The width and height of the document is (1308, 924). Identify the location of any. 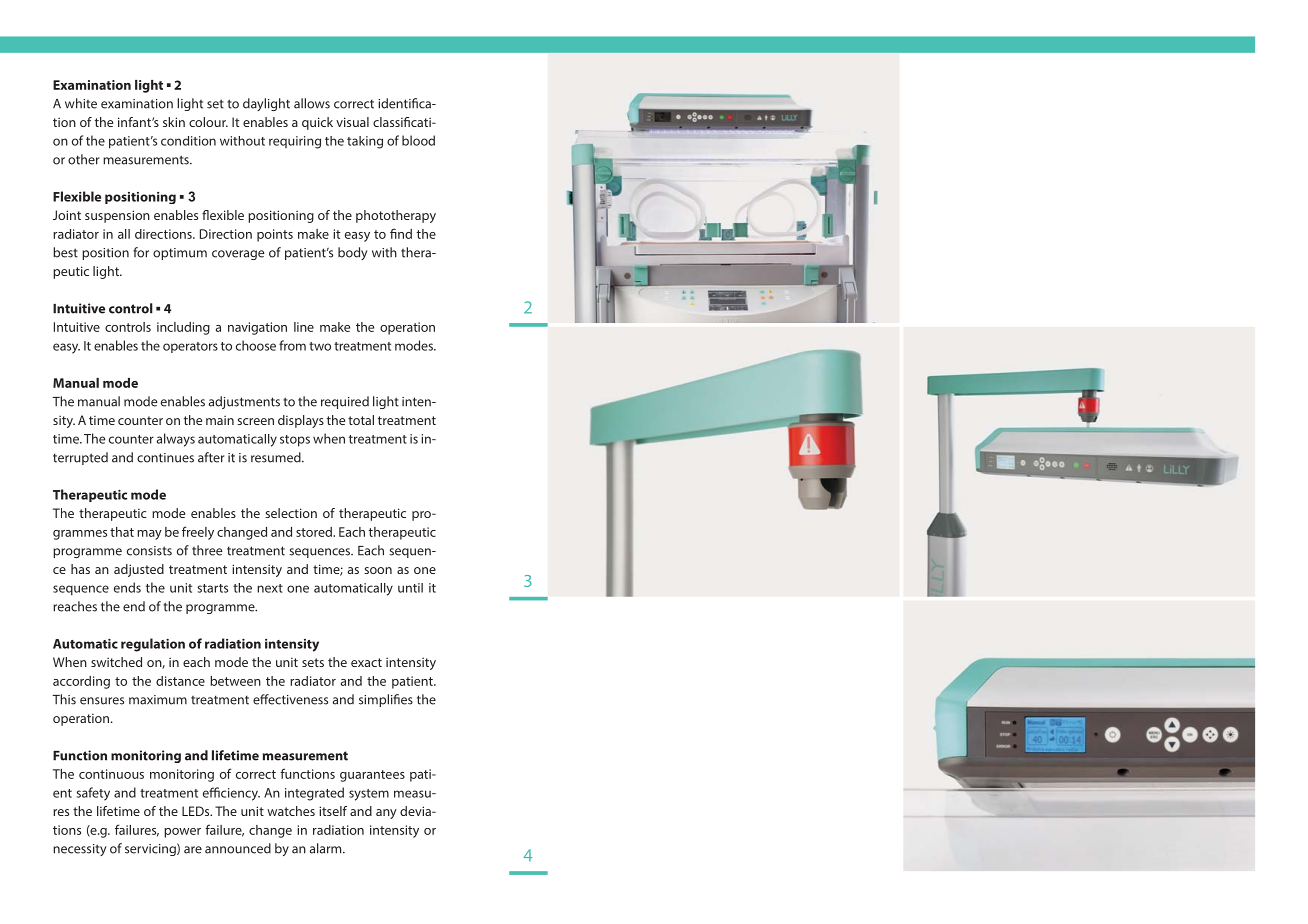
(386, 814).
